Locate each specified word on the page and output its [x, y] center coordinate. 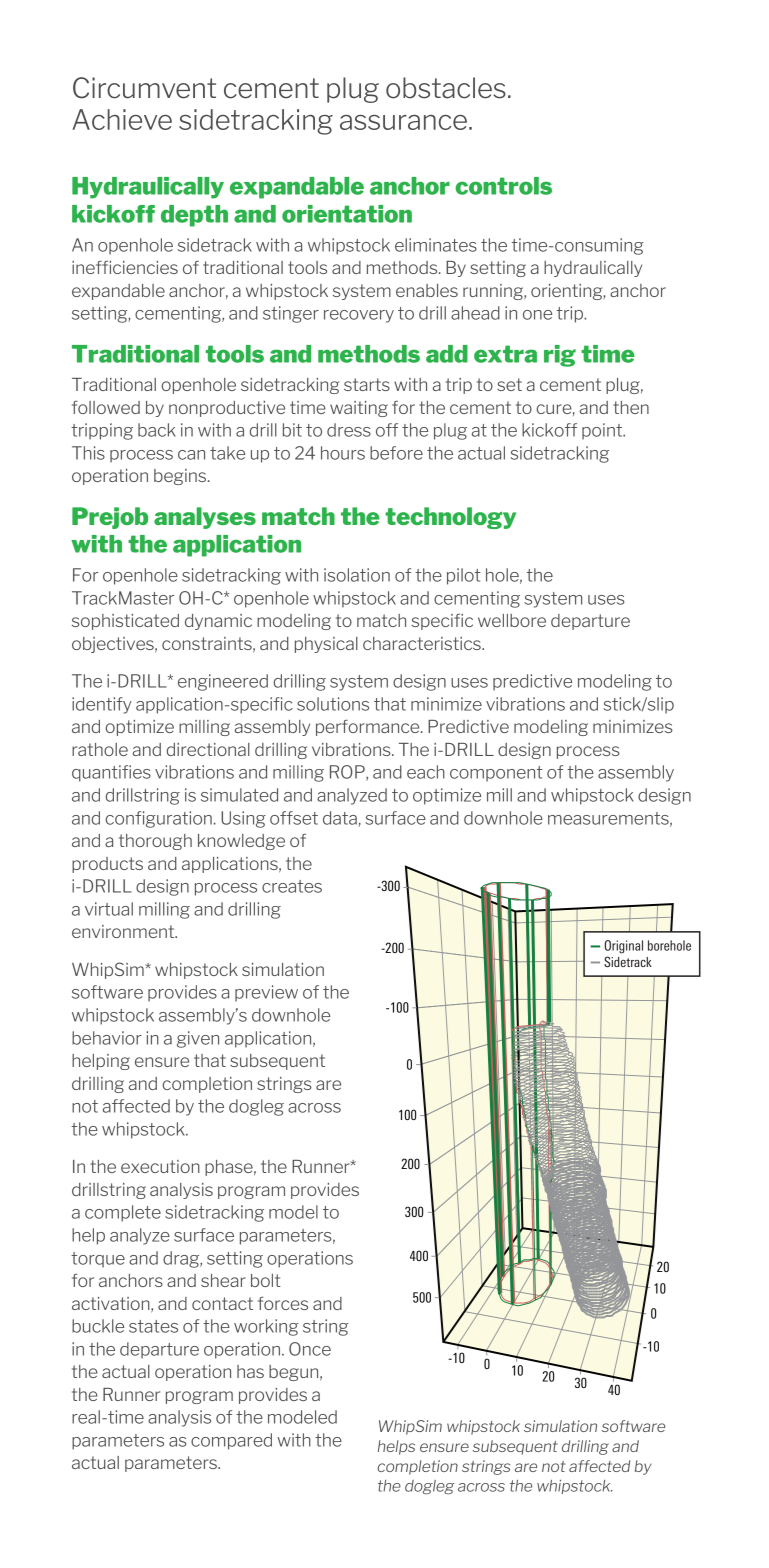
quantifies [111, 773]
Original [624, 947]
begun [295, 1373]
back [157, 430]
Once [310, 1349]
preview [266, 993]
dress [349, 430]
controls [503, 186]
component [496, 774]
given [198, 1039]
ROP [348, 773]
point [603, 431]
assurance [403, 122]
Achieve [122, 119]
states [153, 1326]
